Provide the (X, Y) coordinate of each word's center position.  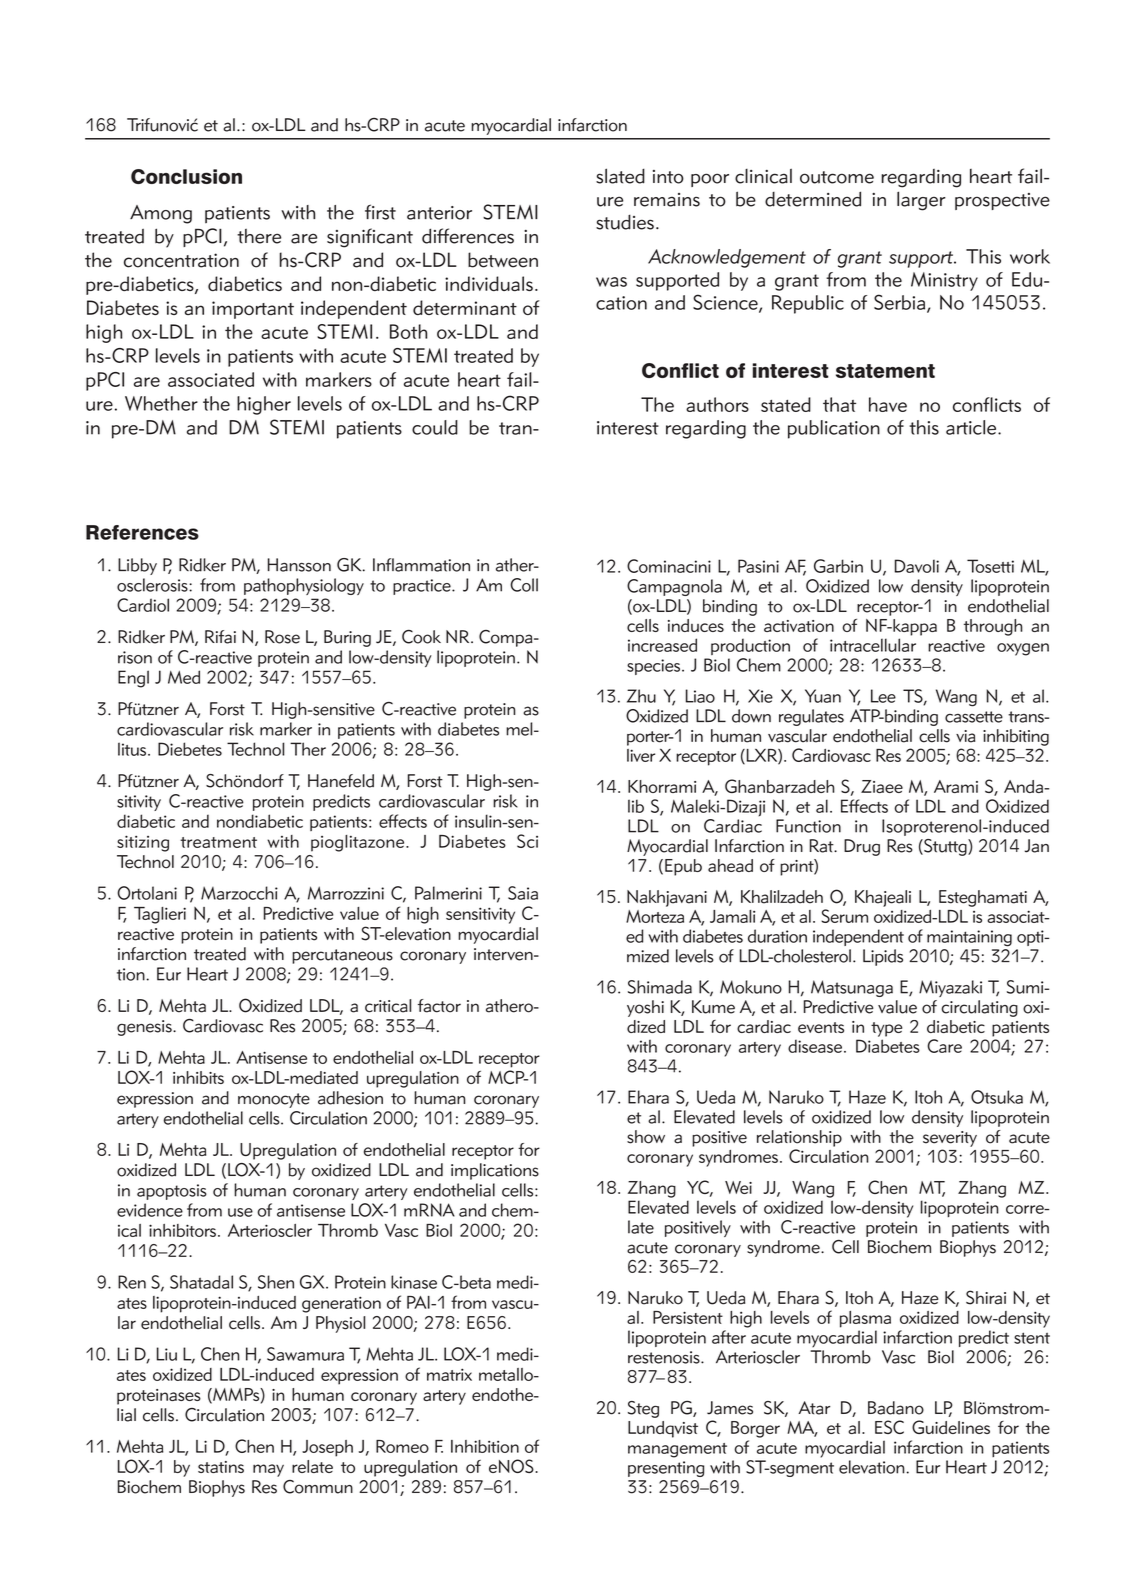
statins (221, 1467)
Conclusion (186, 176)
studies (625, 222)
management (677, 1450)
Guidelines (951, 1427)
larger (921, 201)
